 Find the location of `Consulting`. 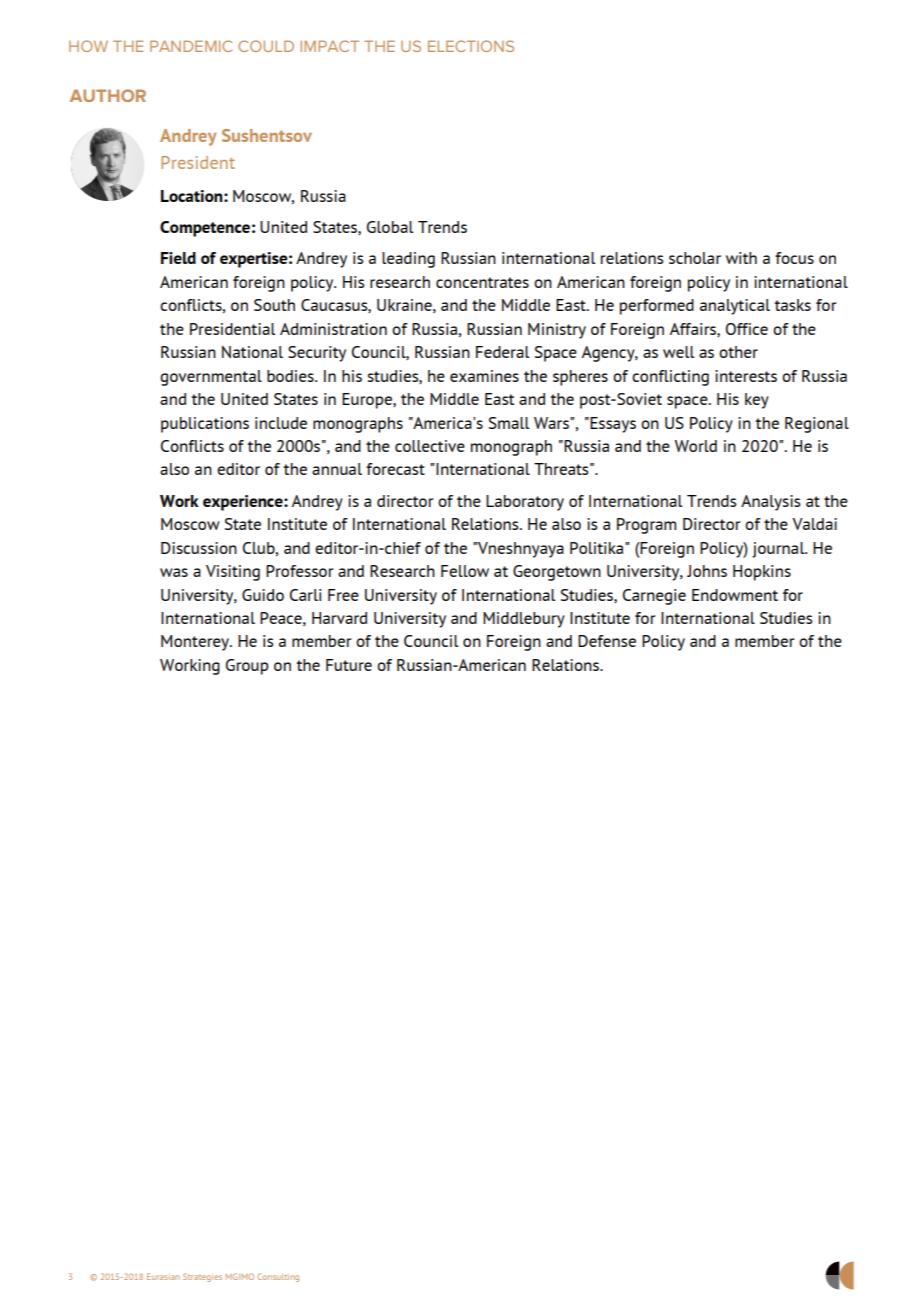

Consulting is located at coordinates (278, 1277).
